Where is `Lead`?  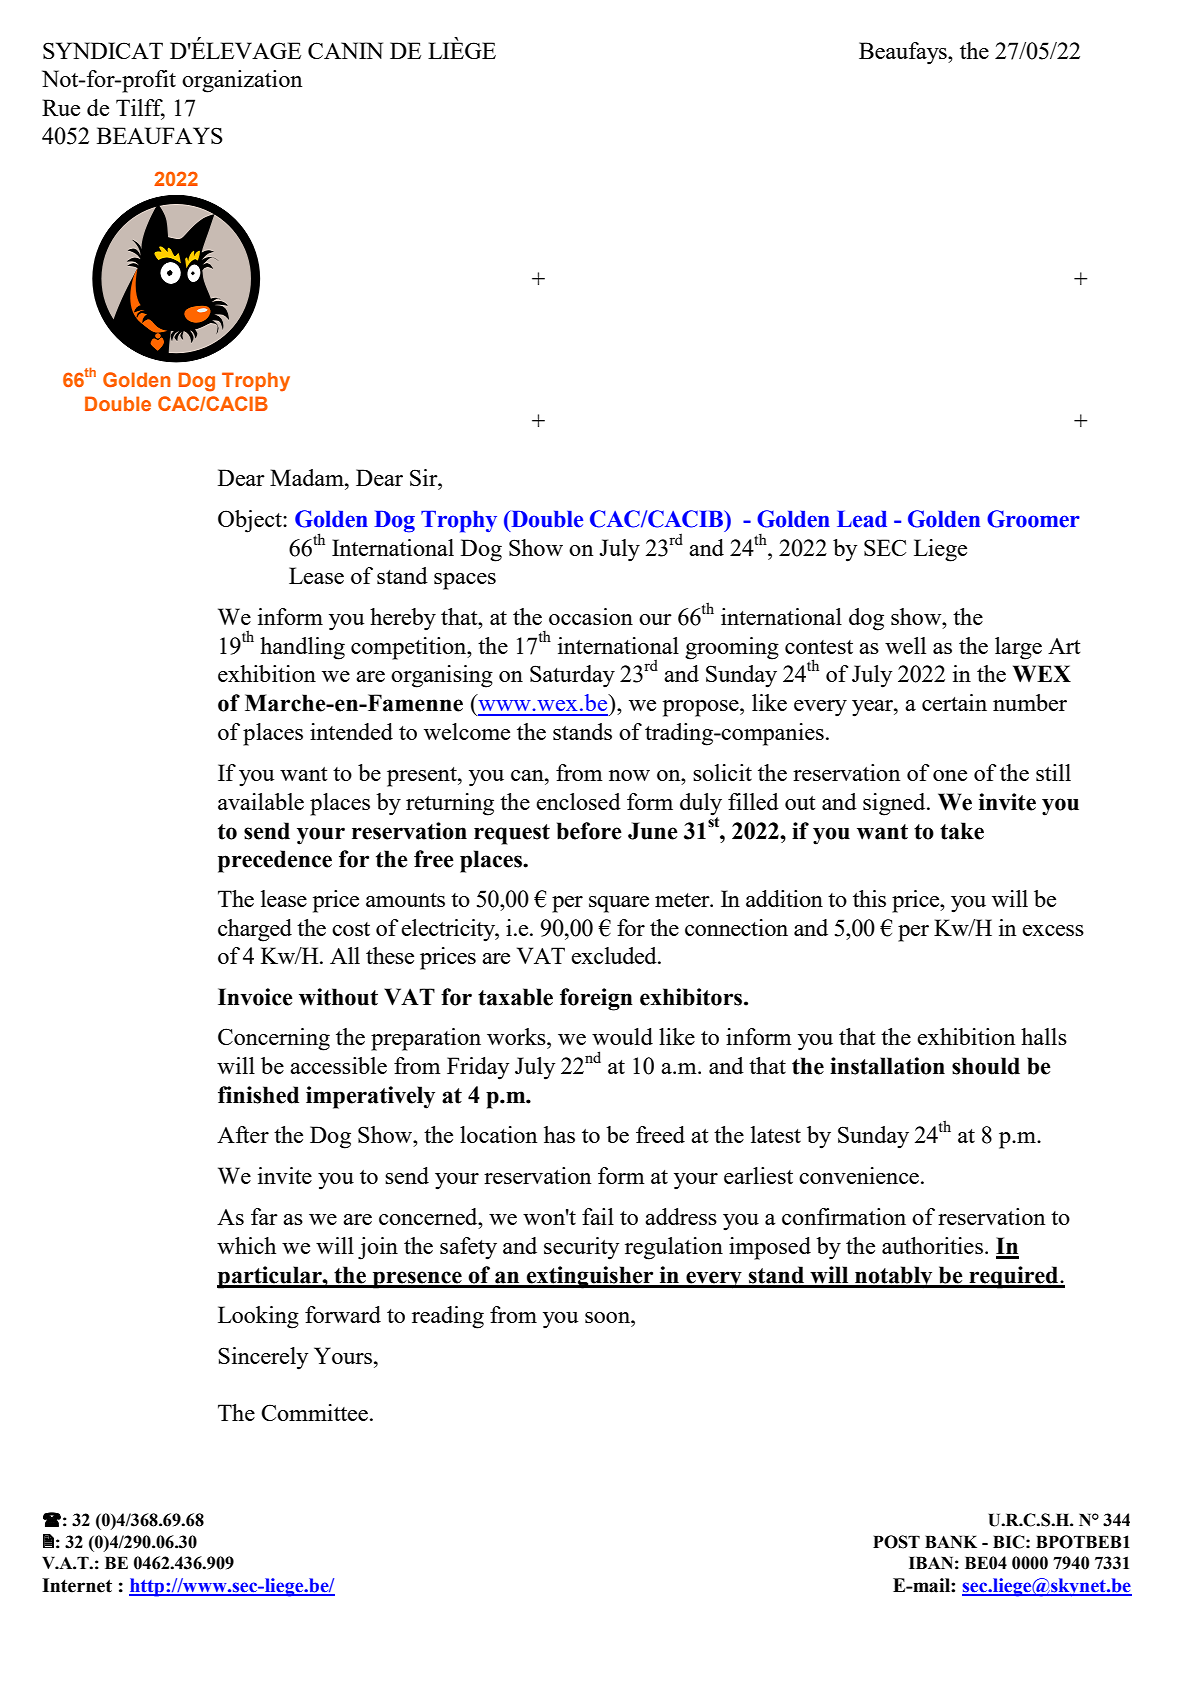
Lead is located at coordinates (862, 519).
